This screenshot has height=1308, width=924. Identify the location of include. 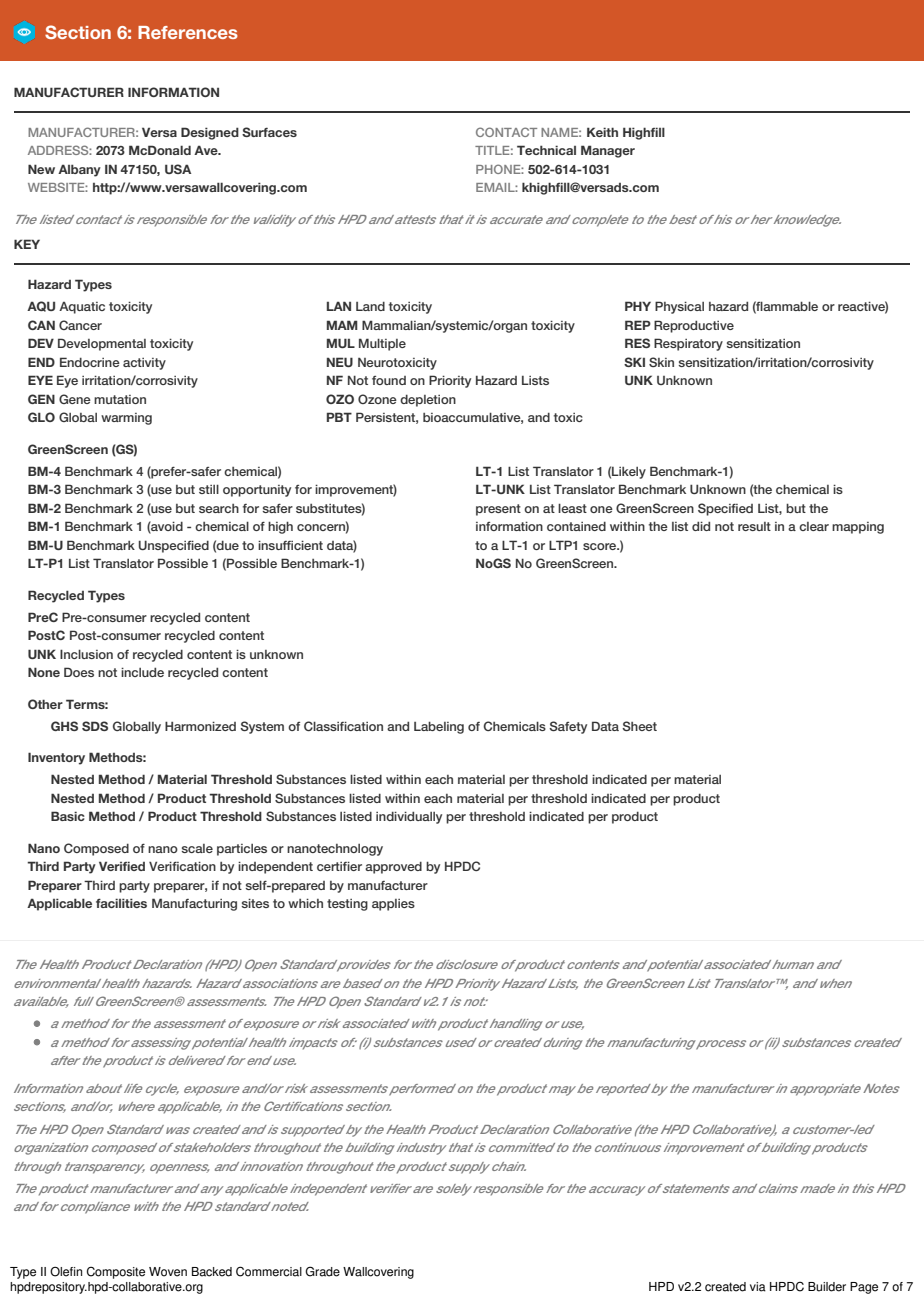
(142, 672).
